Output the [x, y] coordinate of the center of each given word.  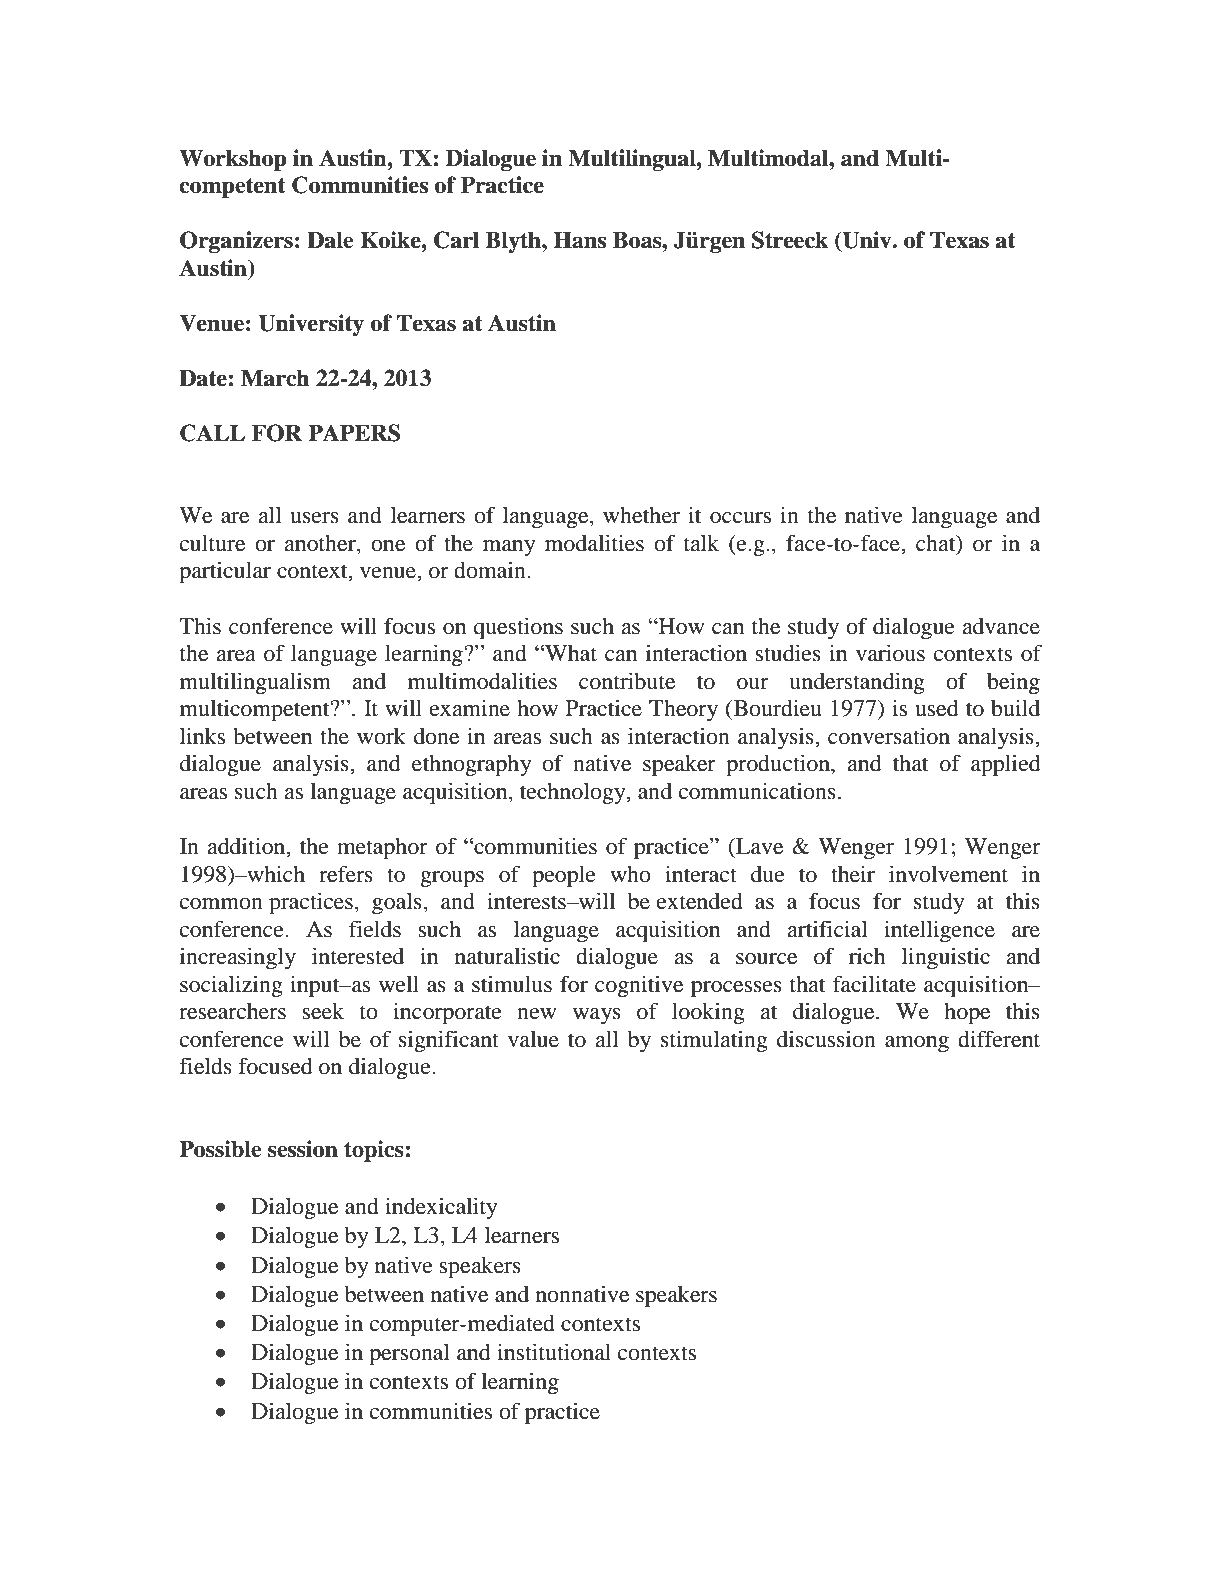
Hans [579, 240]
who [630, 874]
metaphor [382, 849]
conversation [889, 736]
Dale [330, 240]
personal [409, 1355]
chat [937, 543]
